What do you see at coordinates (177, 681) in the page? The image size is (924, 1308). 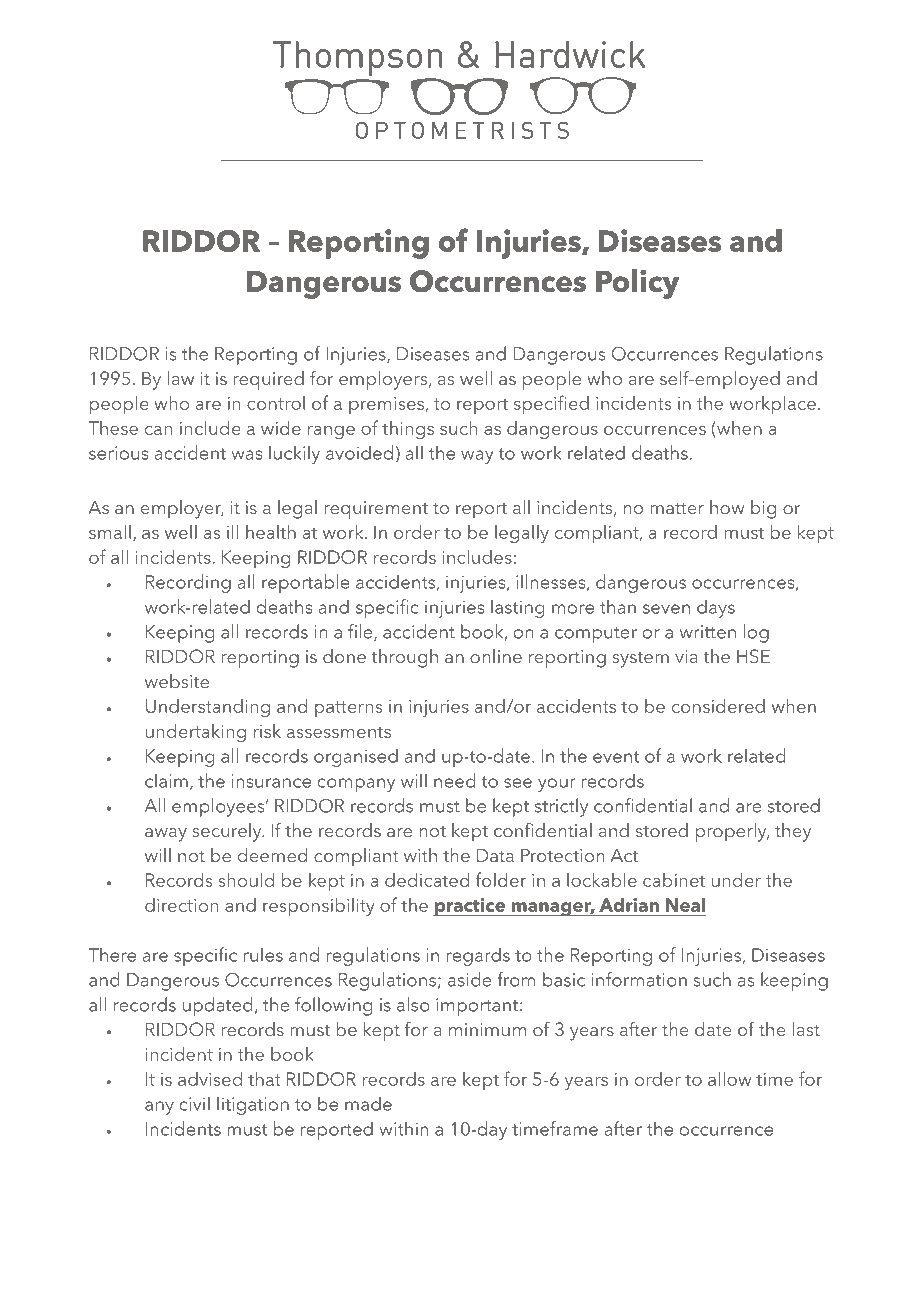 I see `website` at bounding box center [177, 681].
